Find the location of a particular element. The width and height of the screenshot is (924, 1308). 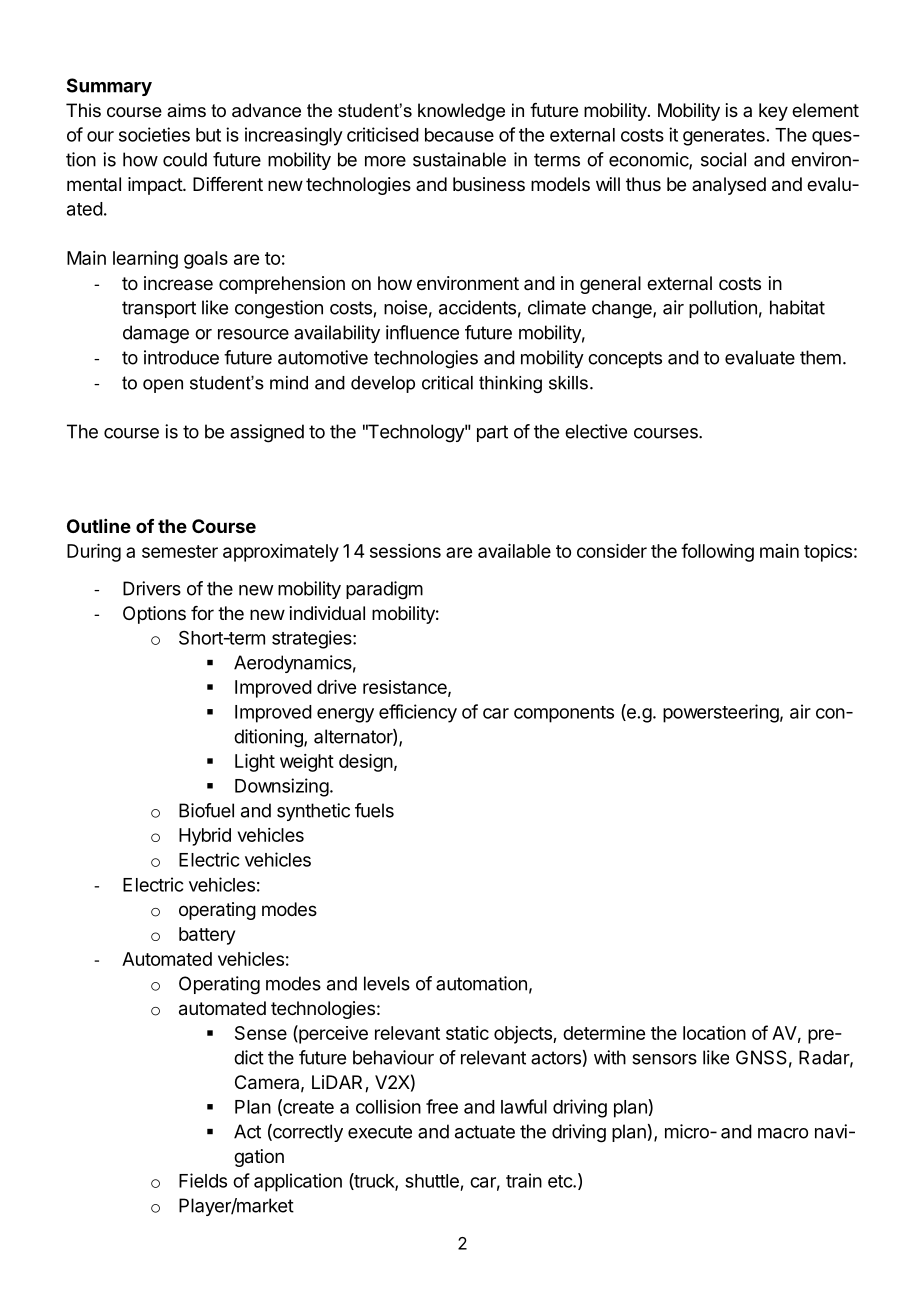

generates is located at coordinates (724, 137).
